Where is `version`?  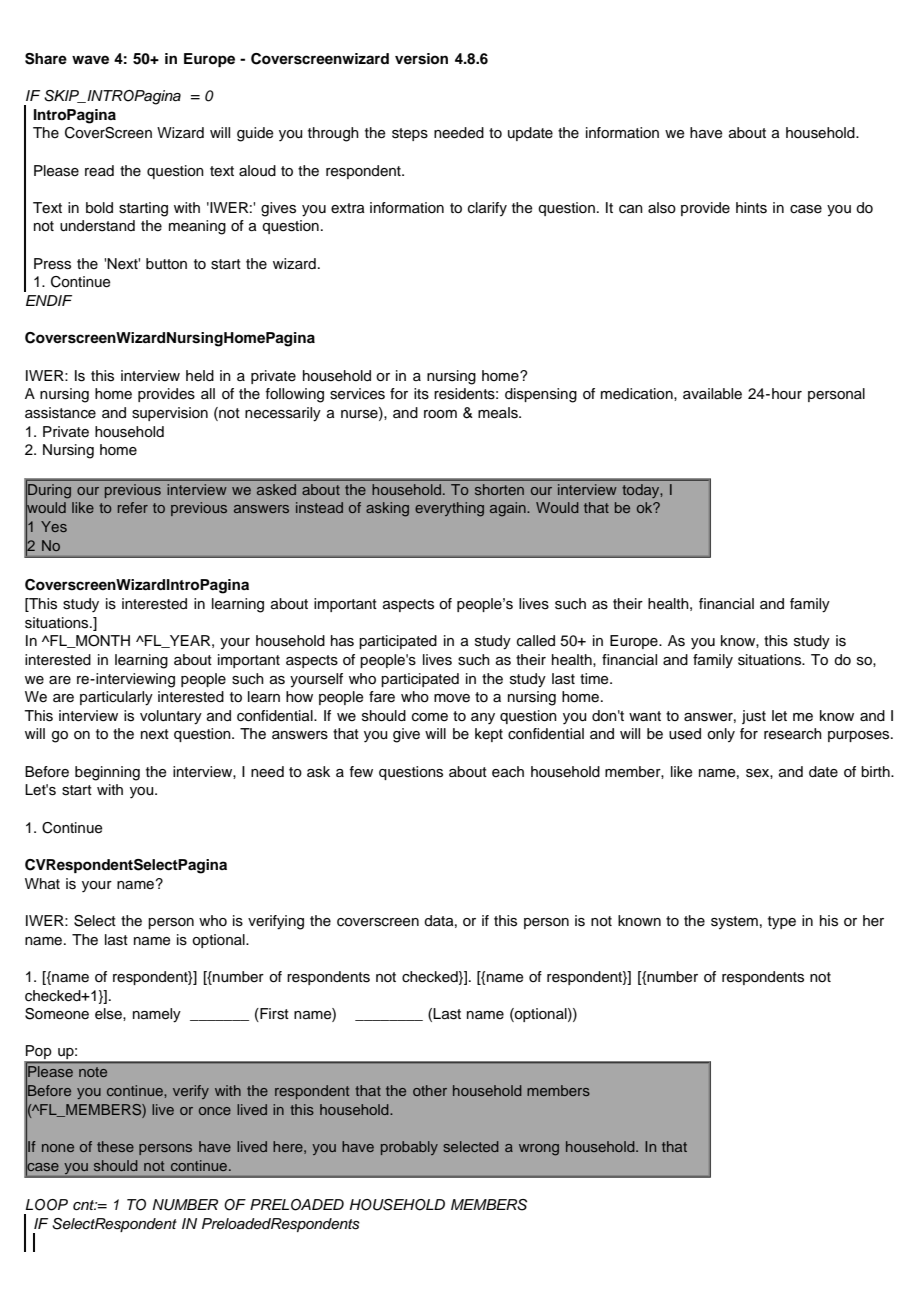 version is located at coordinates (421, 59).
